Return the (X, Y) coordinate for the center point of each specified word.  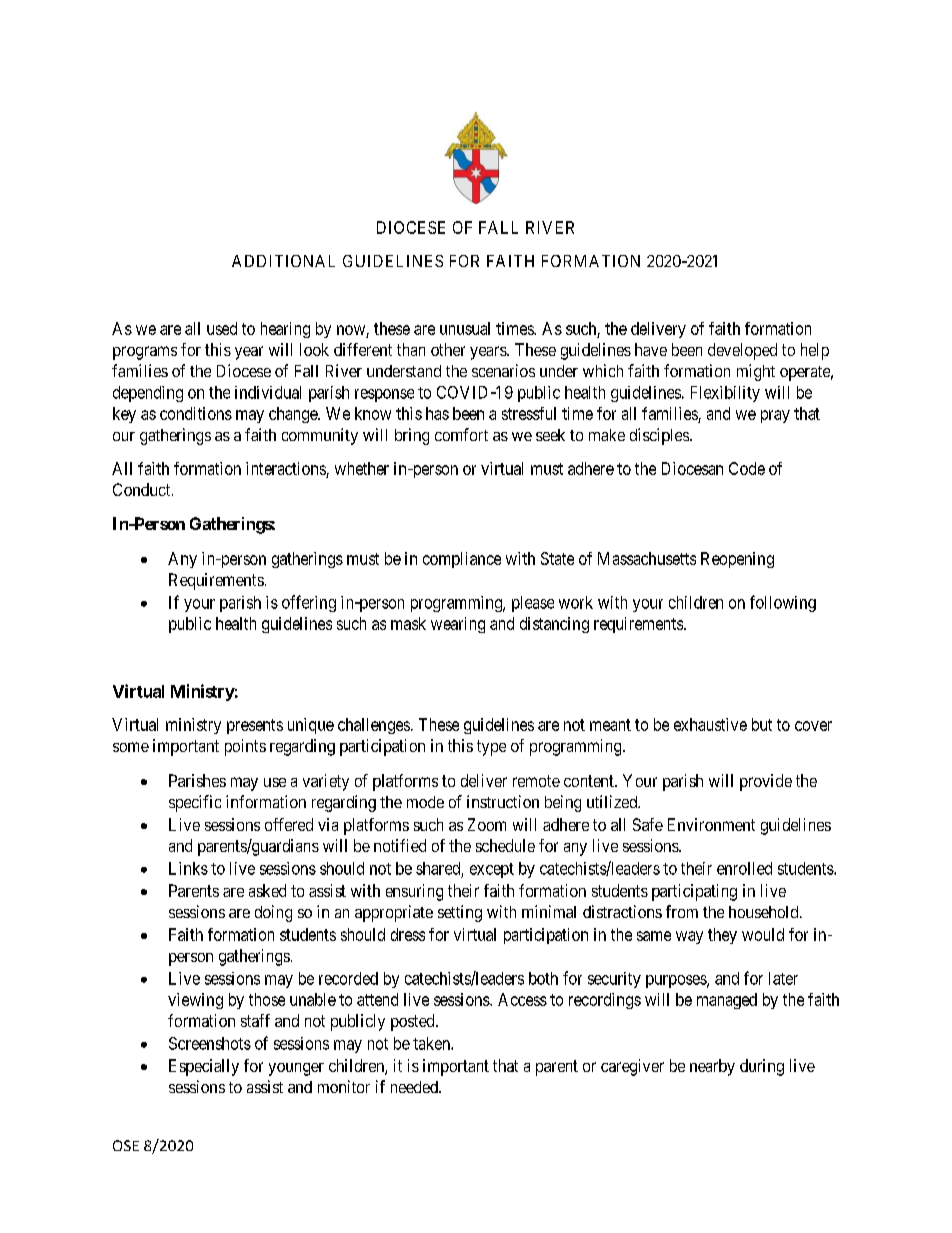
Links (188, 868)
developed (742, 351)
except (492, 870)
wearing (458, 625)
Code (747, 468)
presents (255, 726)
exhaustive (710, 724)
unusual (465, 328)
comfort (461, 434)
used (222, 328)
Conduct (143, 489)
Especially (204, 1067)
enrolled (744, 868)
